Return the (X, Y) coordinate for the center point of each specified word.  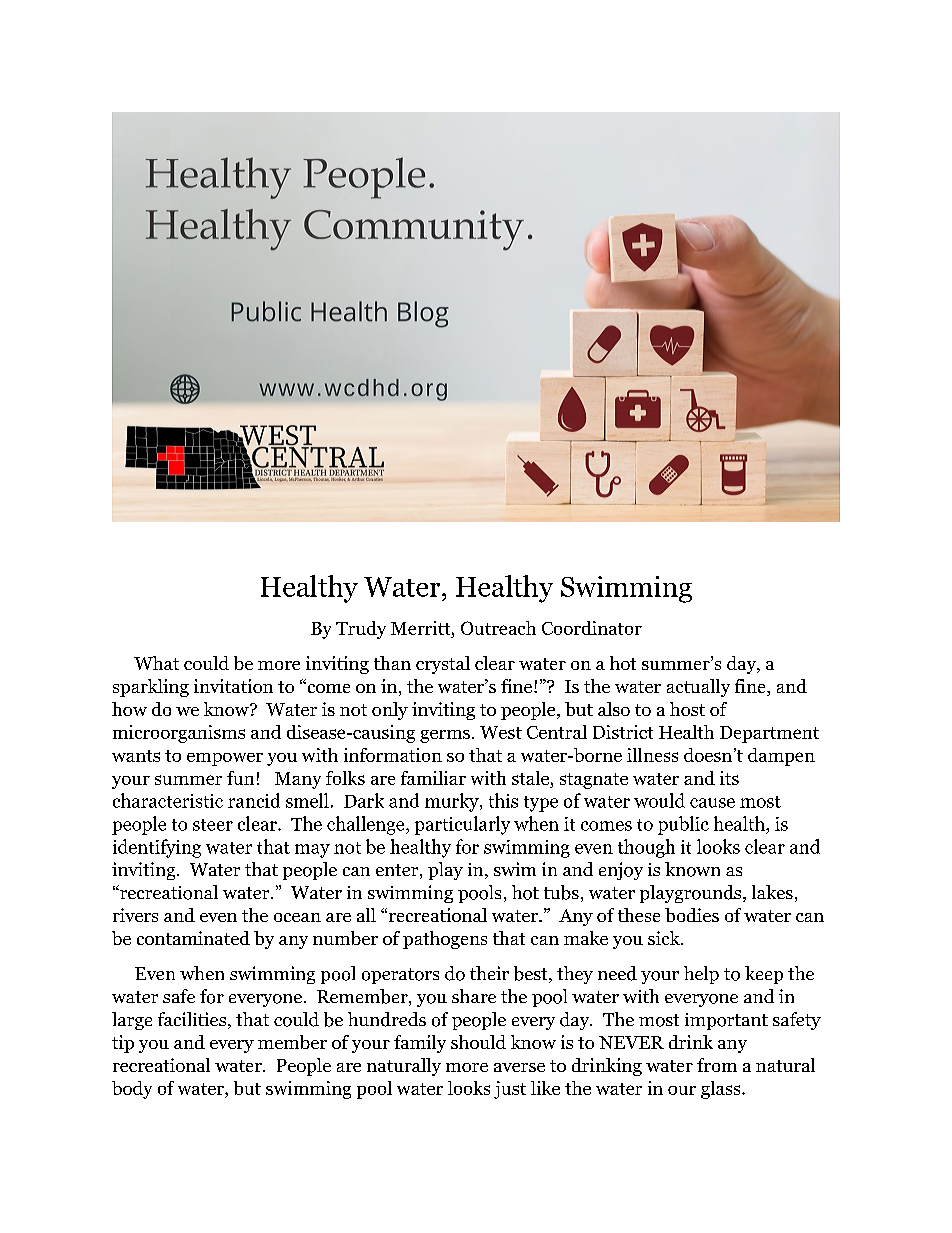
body (132, 1090)
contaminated (193, 938)
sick (665, 938)
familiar (433, 778)
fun (240, 778)
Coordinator (592, 628)
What (156, 663)
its (729, 778)
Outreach (498, 628)
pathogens (445, 940)
